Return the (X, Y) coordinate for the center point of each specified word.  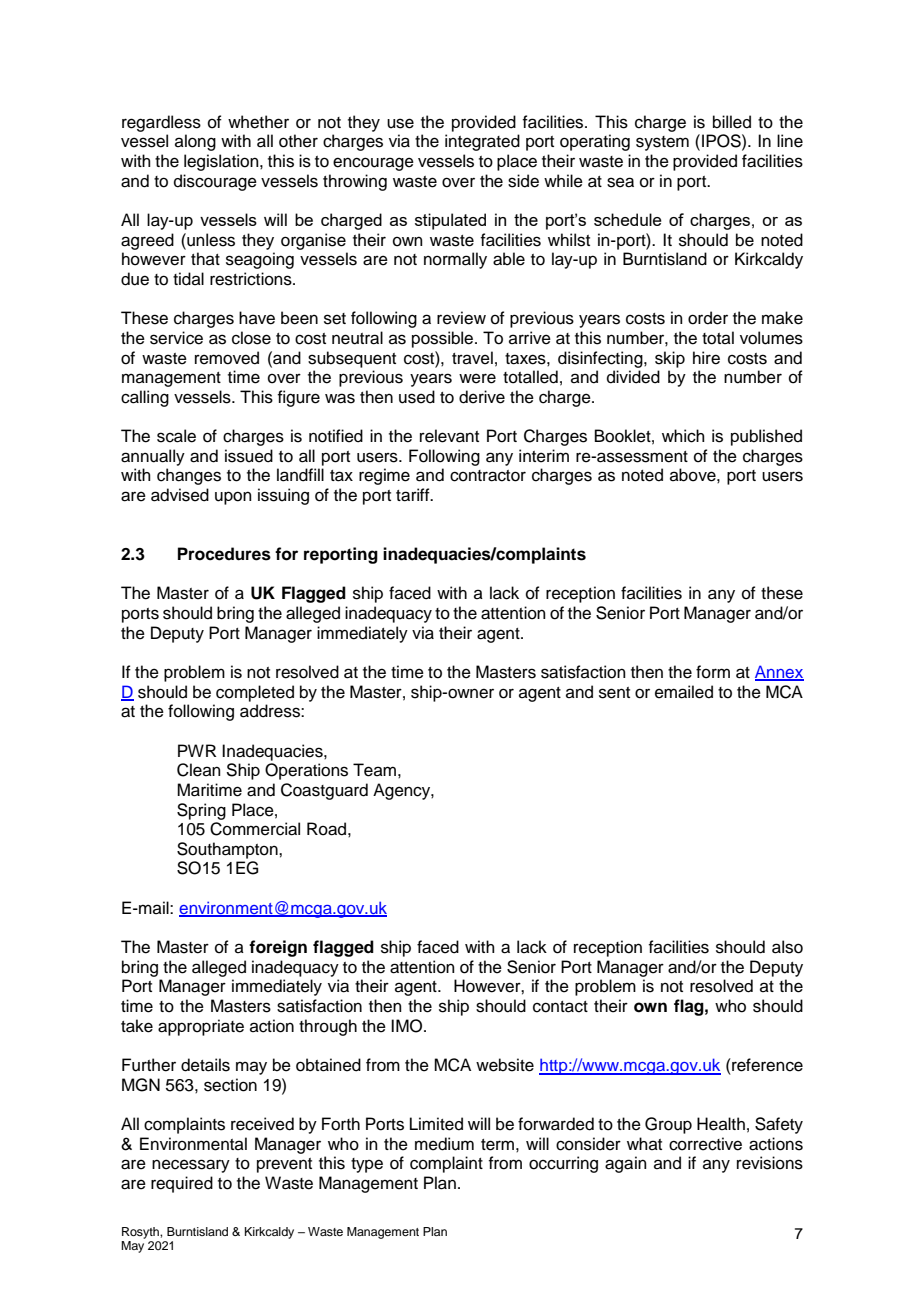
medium (444, 1144)
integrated (482, 142)
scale (176, 436)
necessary (191, 1166)
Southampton (228, 850)
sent (614, 693)
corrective (705, 1144)
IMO (408, 1026)
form (713, 672)
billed (732, 122)
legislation (222, 162)
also (787, 947)
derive (482, 397)
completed (255, 693)
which (683, 436)
